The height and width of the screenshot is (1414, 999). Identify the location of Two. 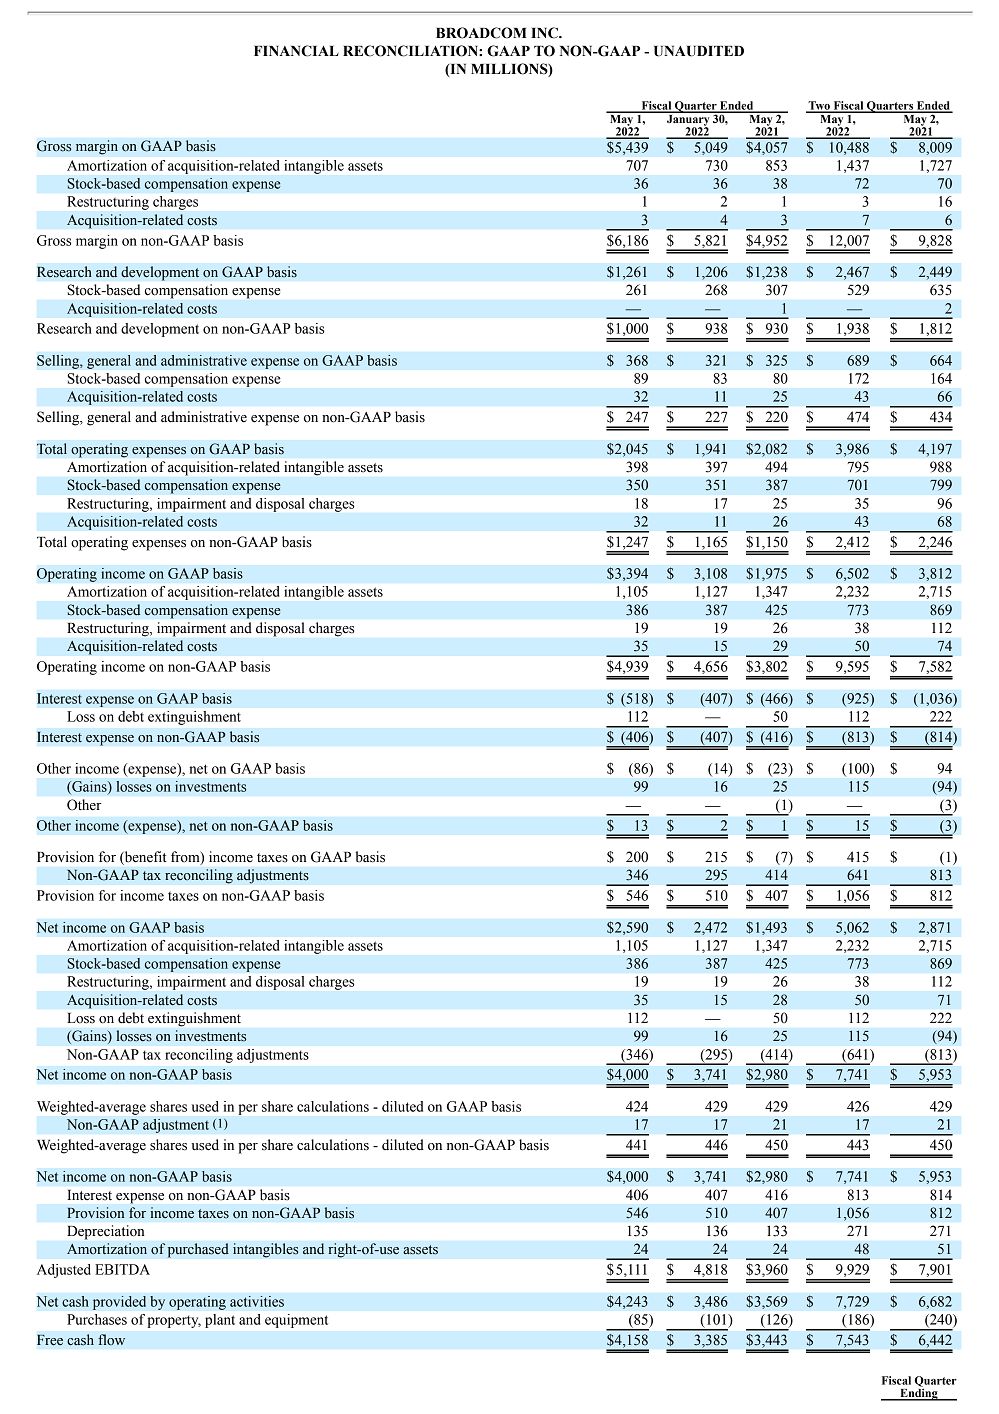
(819, 106).
